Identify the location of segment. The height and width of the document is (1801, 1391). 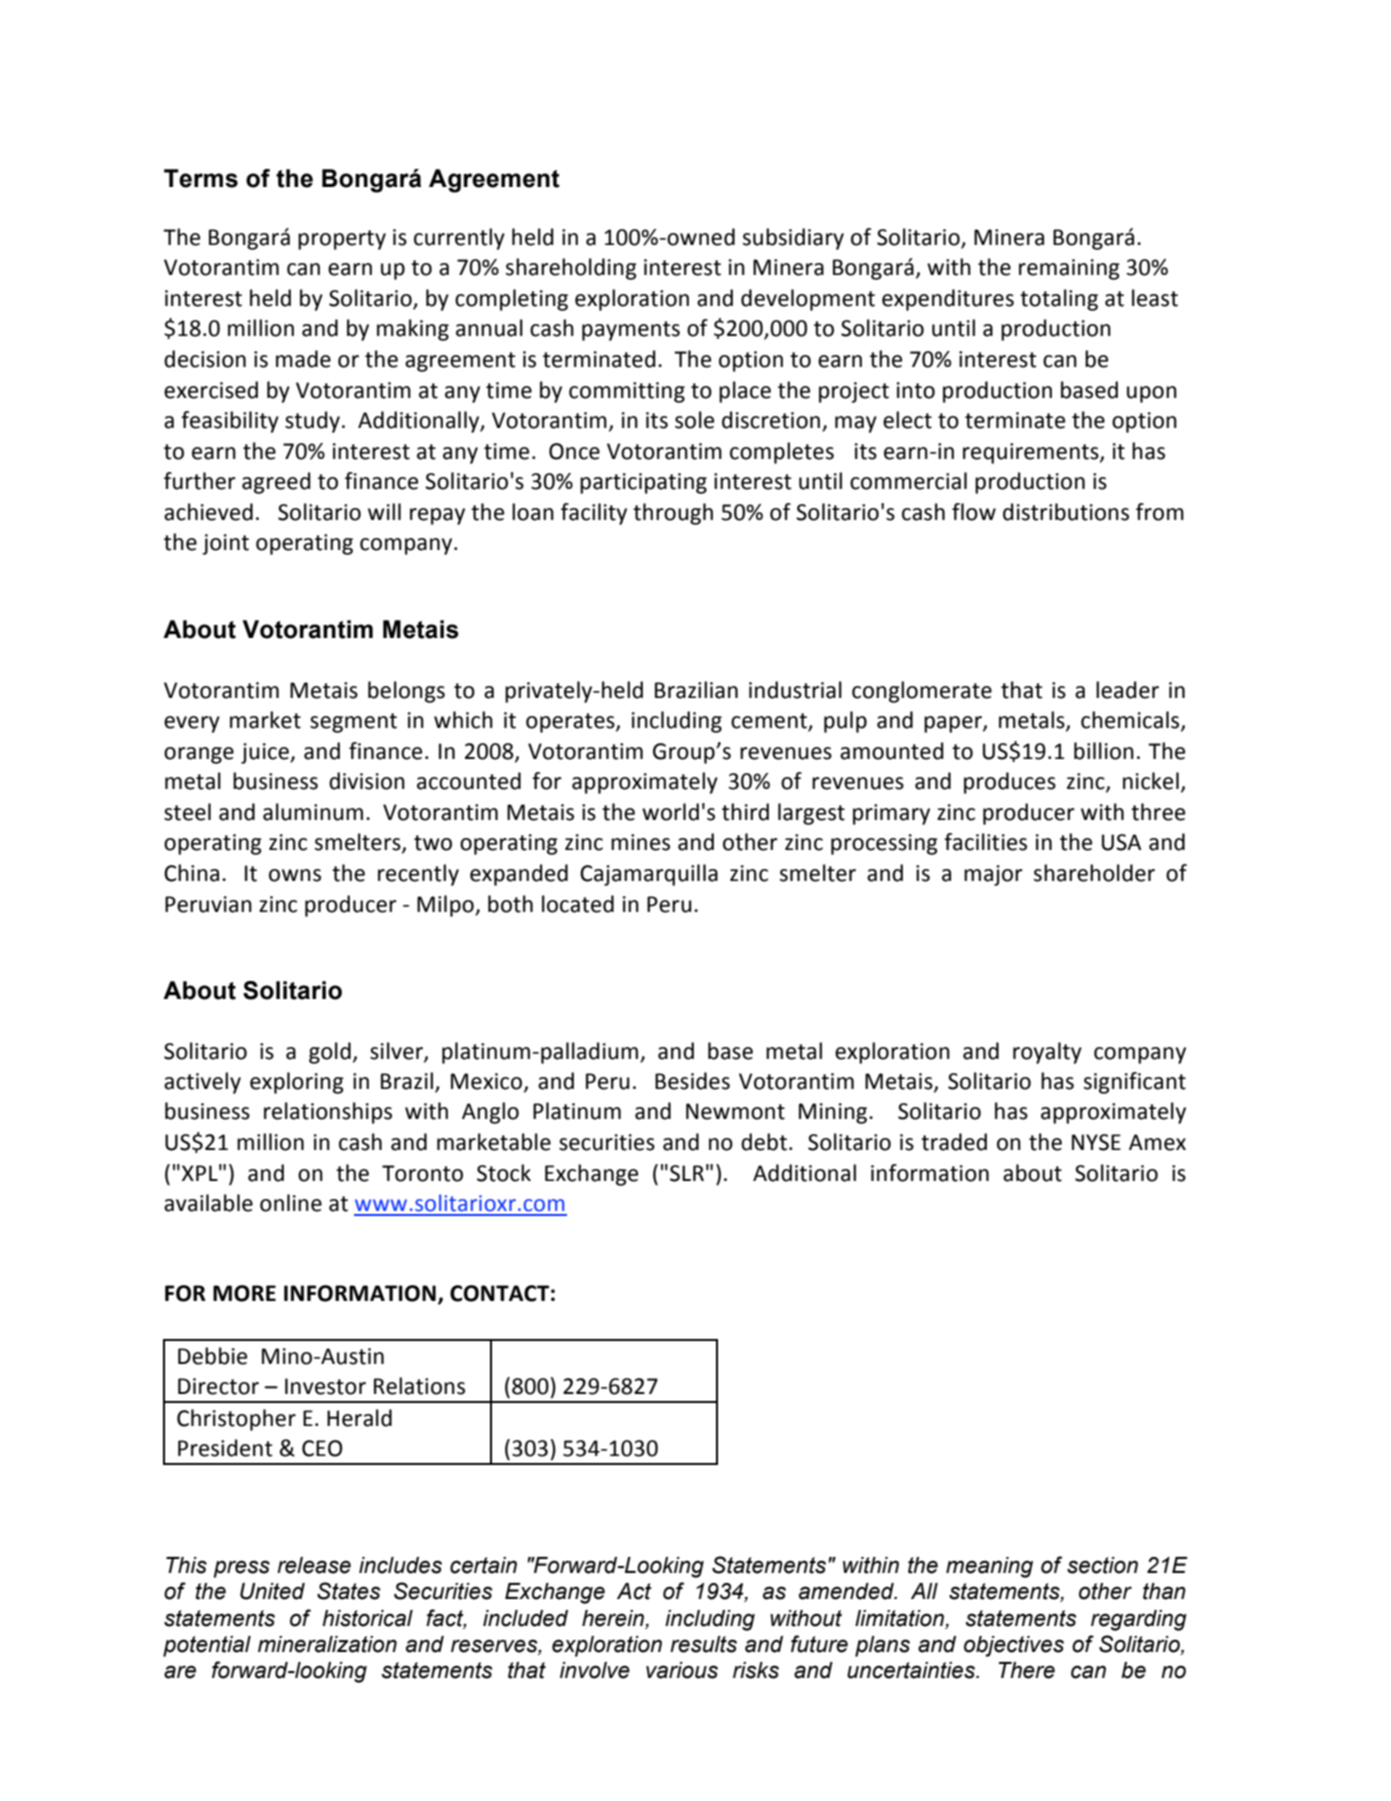
(353, 723).
